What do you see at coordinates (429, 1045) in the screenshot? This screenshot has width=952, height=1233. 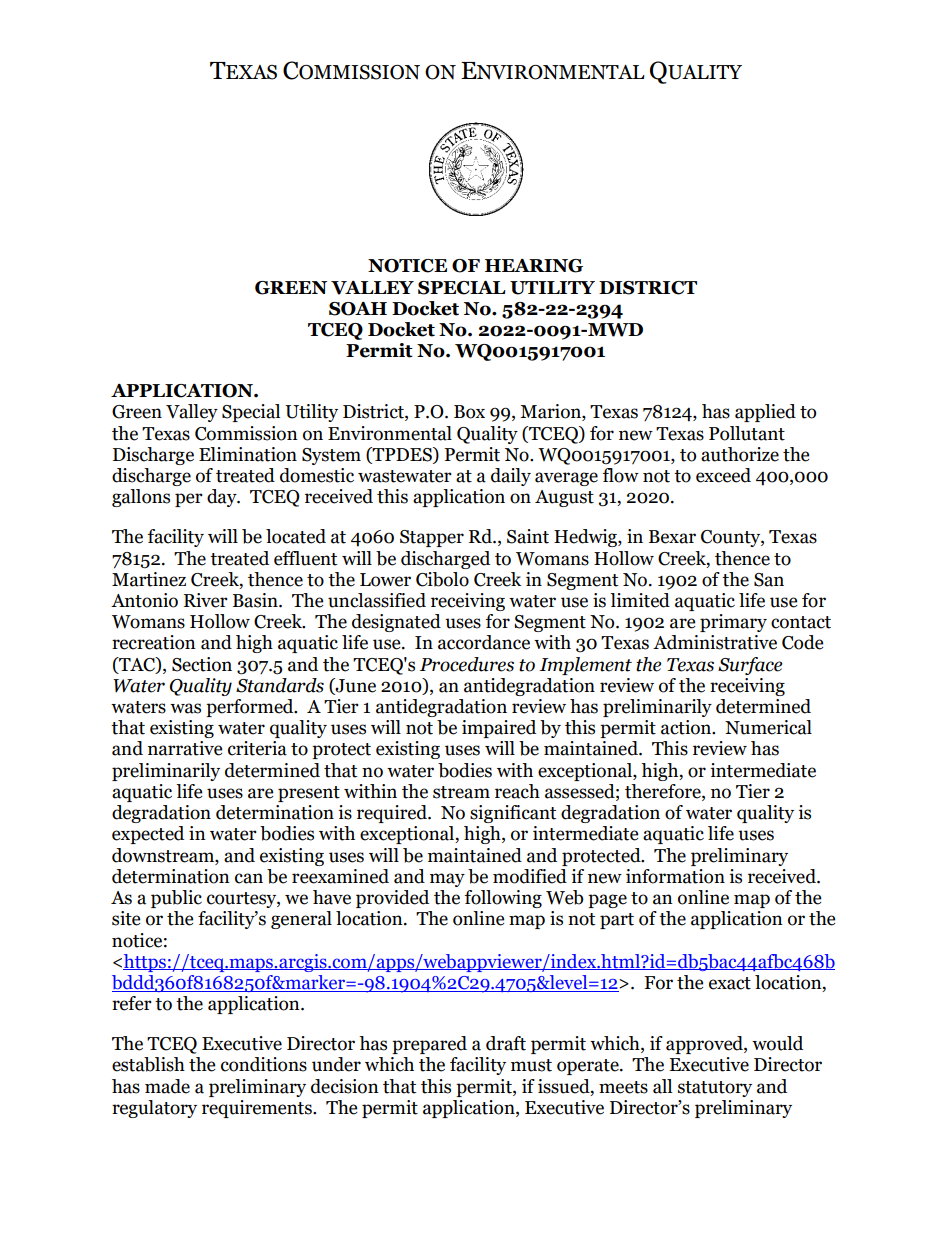 I see `prepared` at bounding box center [429, 1045].
